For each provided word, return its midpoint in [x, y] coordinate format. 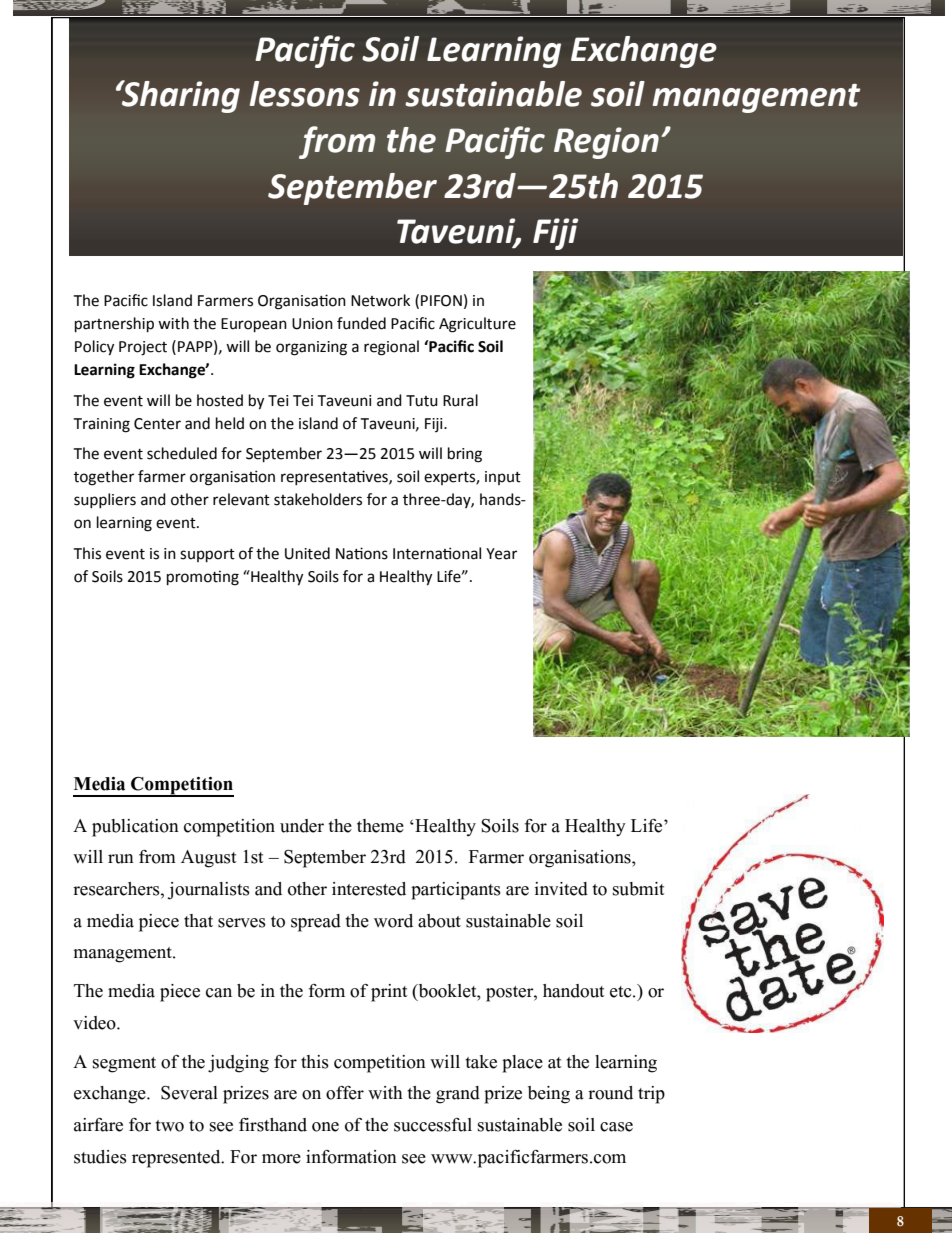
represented [177, 1159]
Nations [362, 553]
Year [501, 554]
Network [380, 300]
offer [345, 1093]
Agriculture [477, 325]
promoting [203, 578]
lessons [304, 94]
